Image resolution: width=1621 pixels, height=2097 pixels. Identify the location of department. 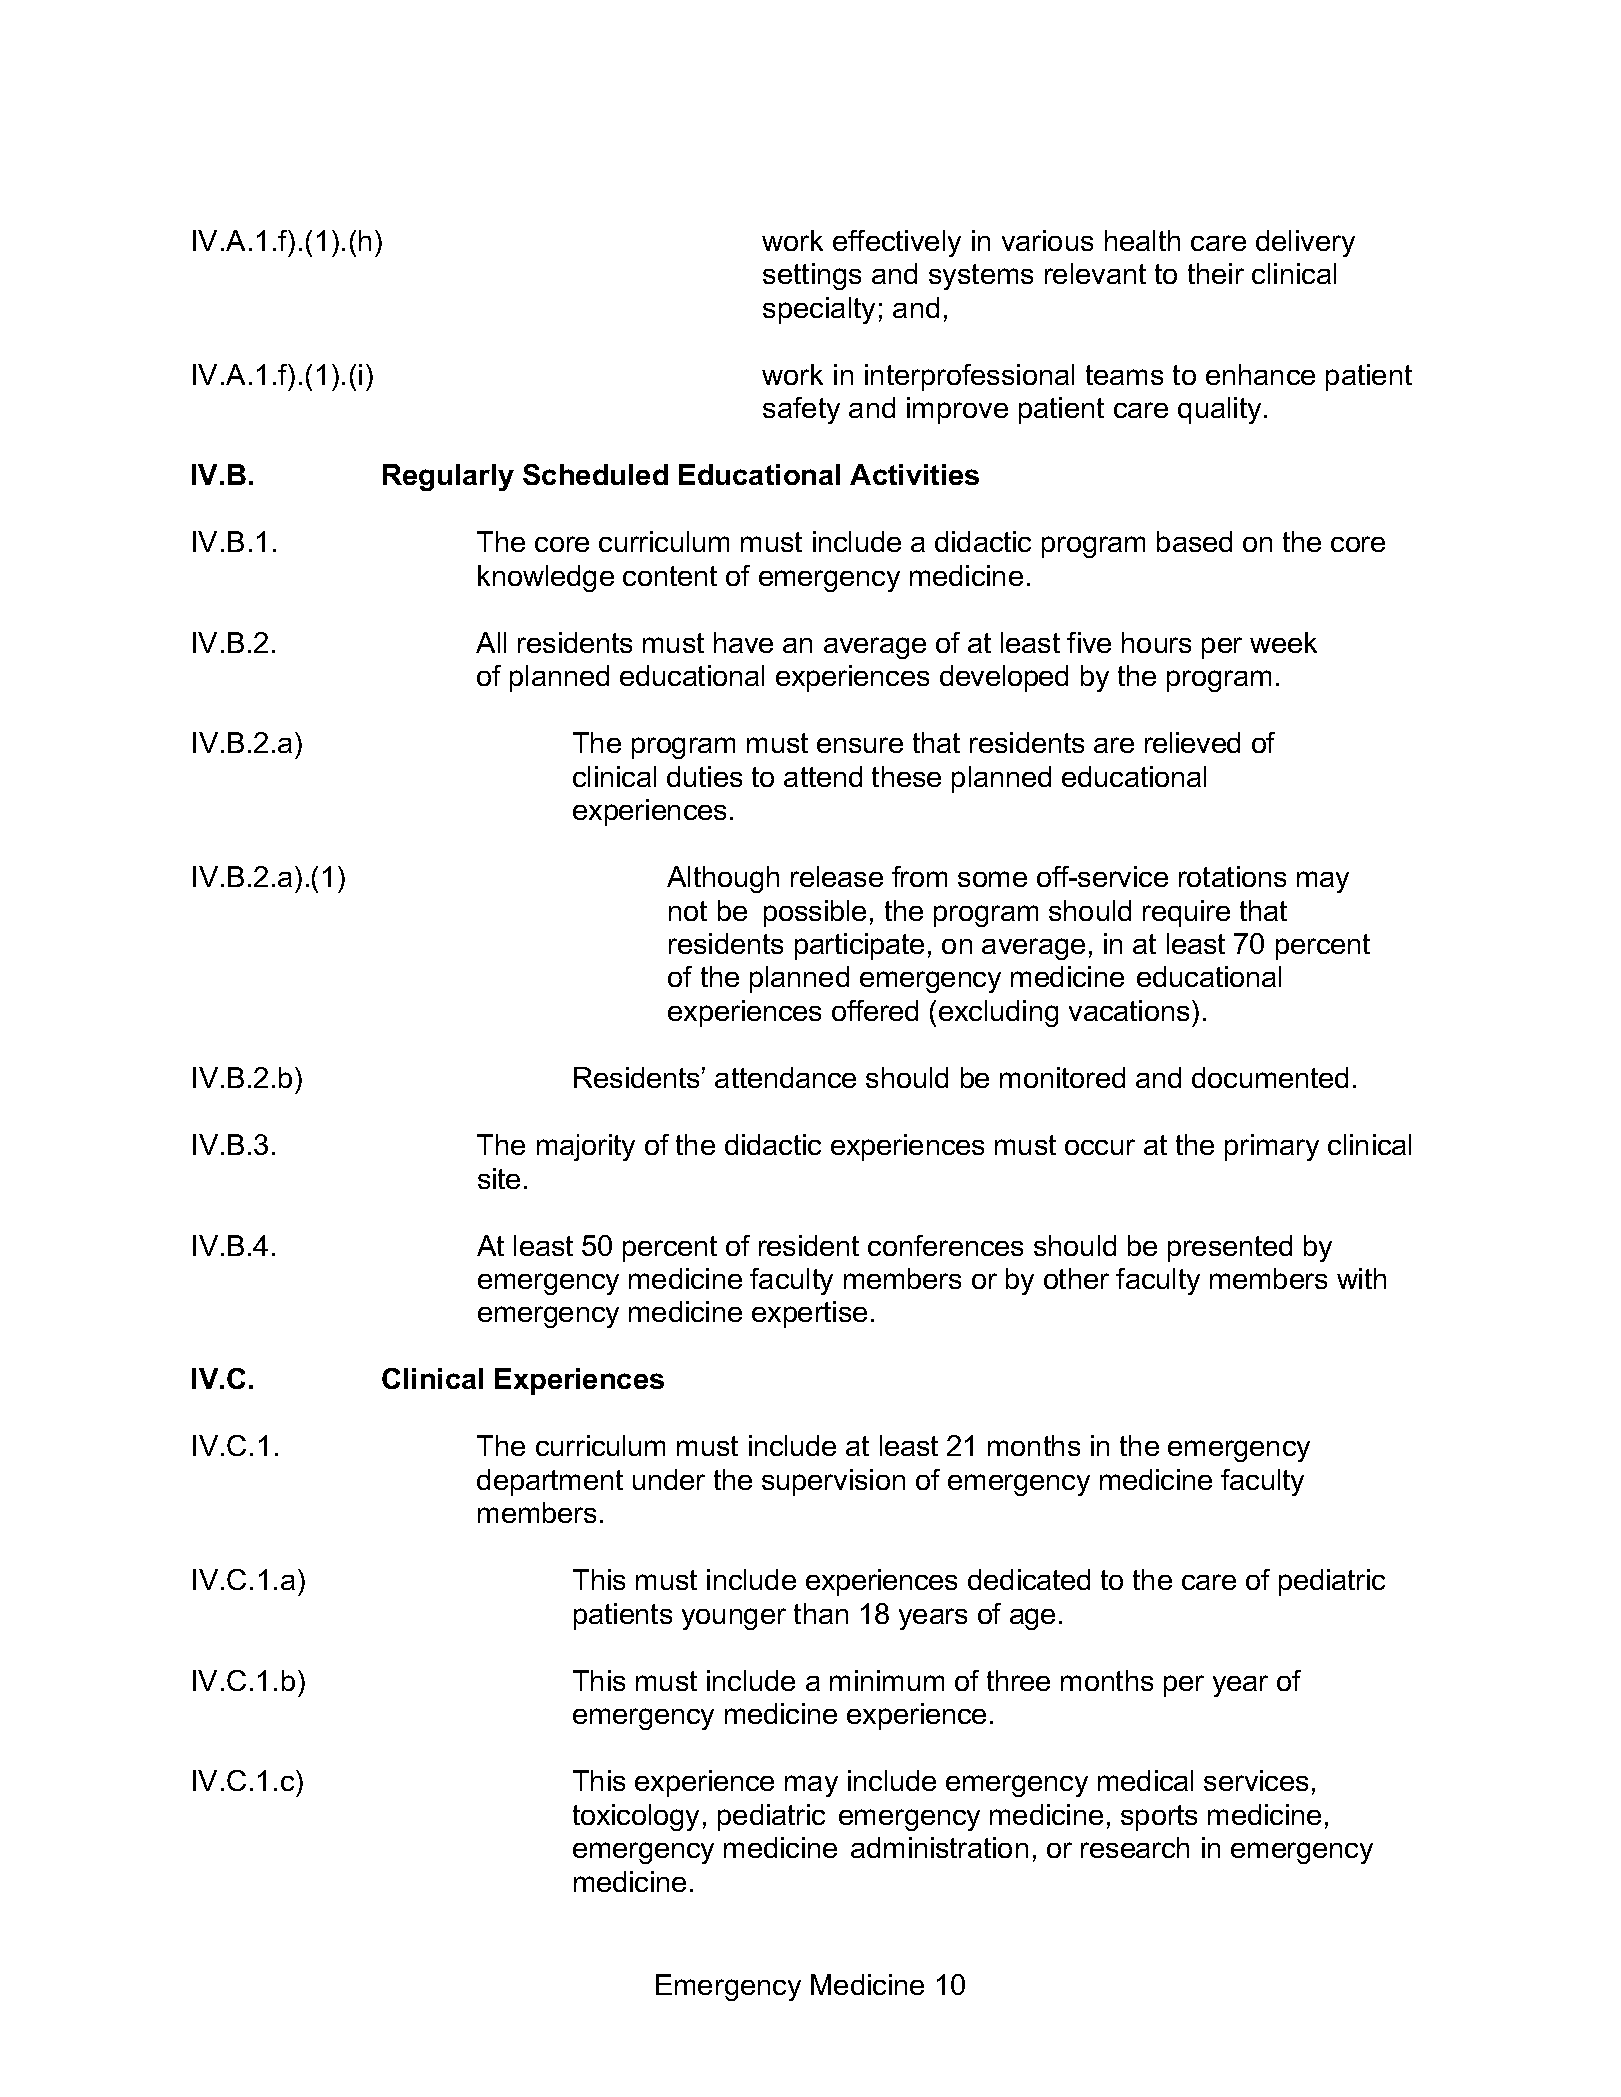
(550, 1482).
